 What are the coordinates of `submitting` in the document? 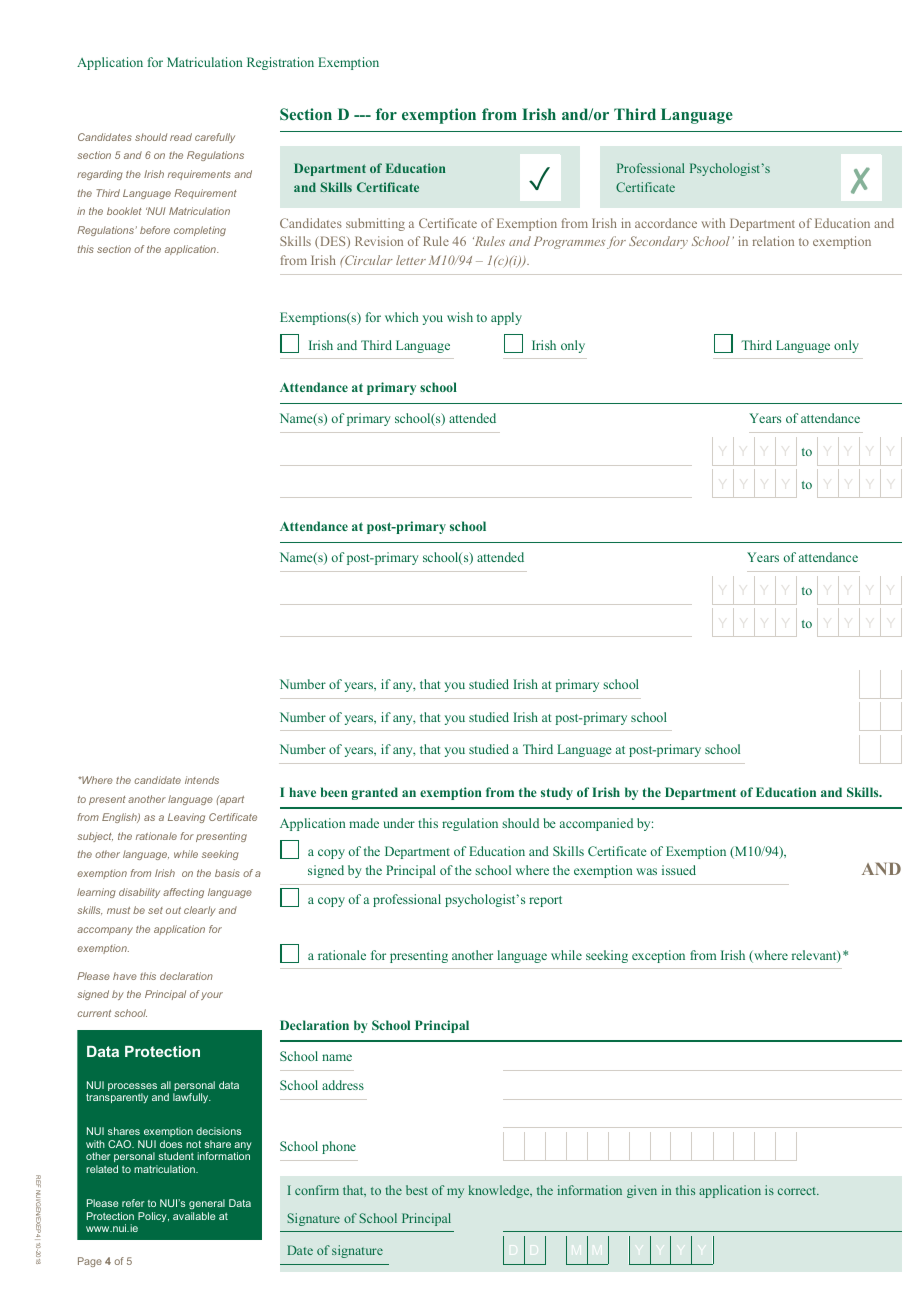 It's located at (375, 224).
